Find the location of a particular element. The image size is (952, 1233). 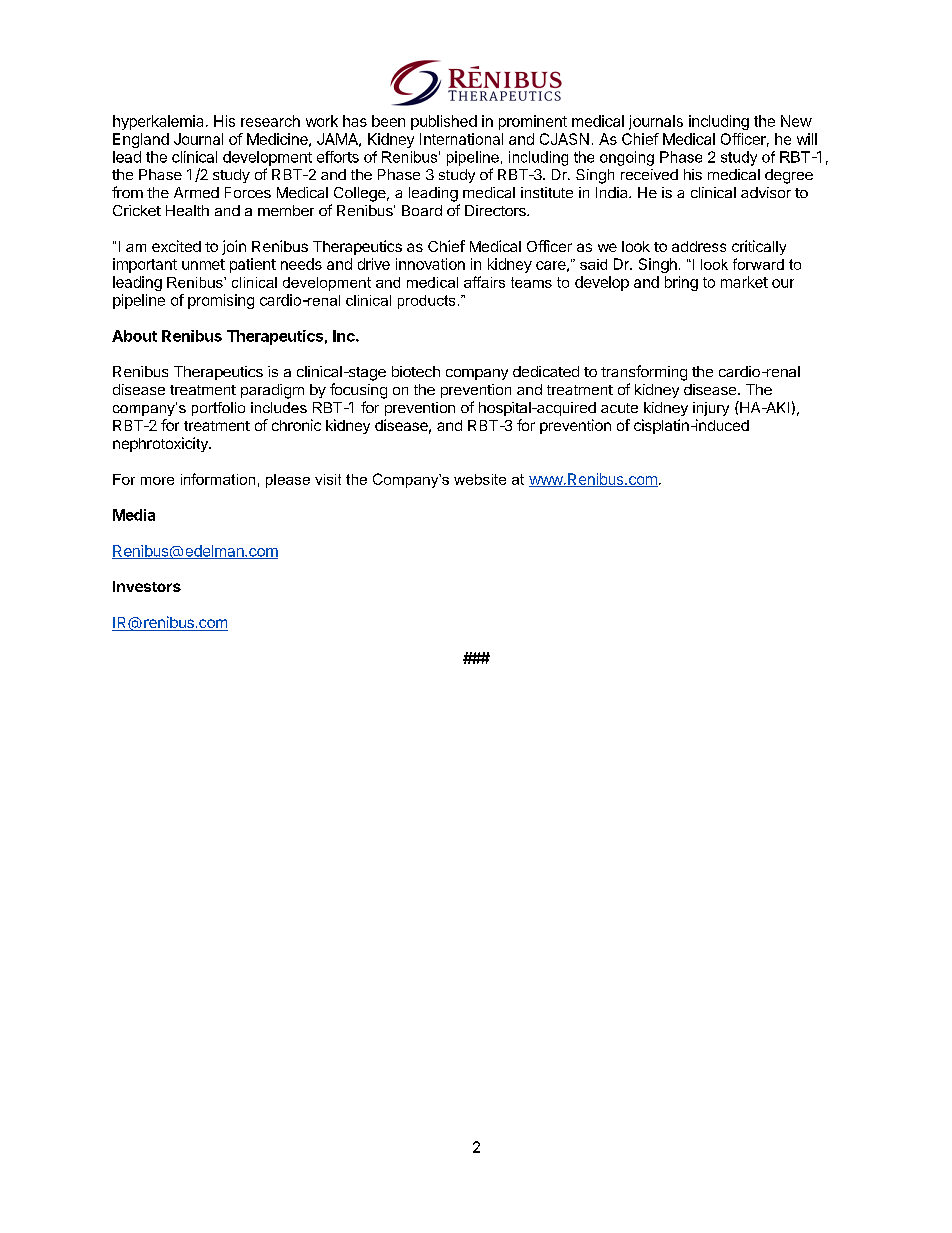

About is located at coordinates (134, 336).
